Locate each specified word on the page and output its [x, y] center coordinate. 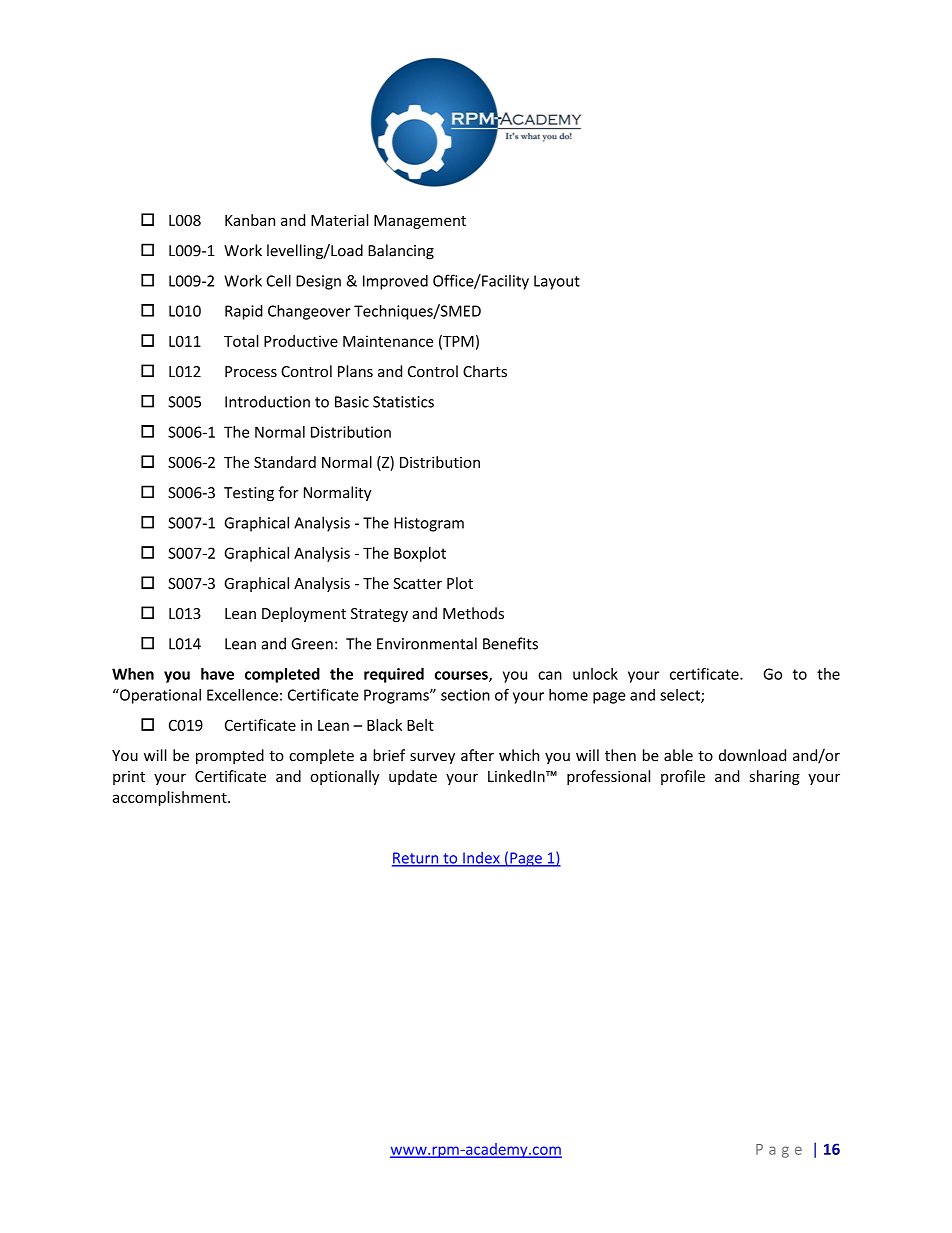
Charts [485, 371]
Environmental [427, 643]
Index [481, 859]
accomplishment [171, 798]
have [217, 674]
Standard [285, 462]
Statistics [403, 402]
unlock [595, 674]
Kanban [250, 220]
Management [420, 222]
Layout [557, 282]
